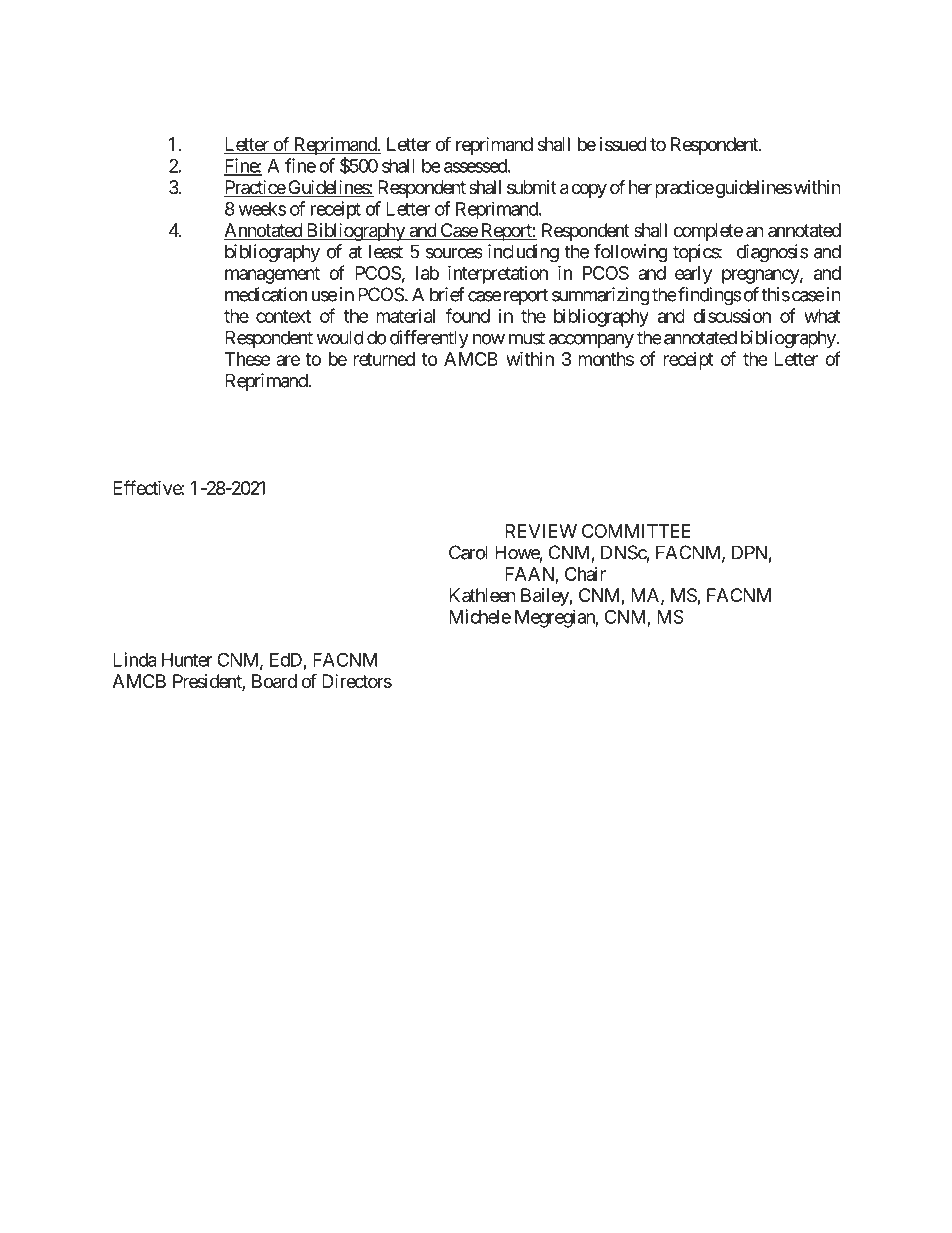 This screenshot has width=952, height=1233. I want to click on COMMITTEE, so click(636, 531).
